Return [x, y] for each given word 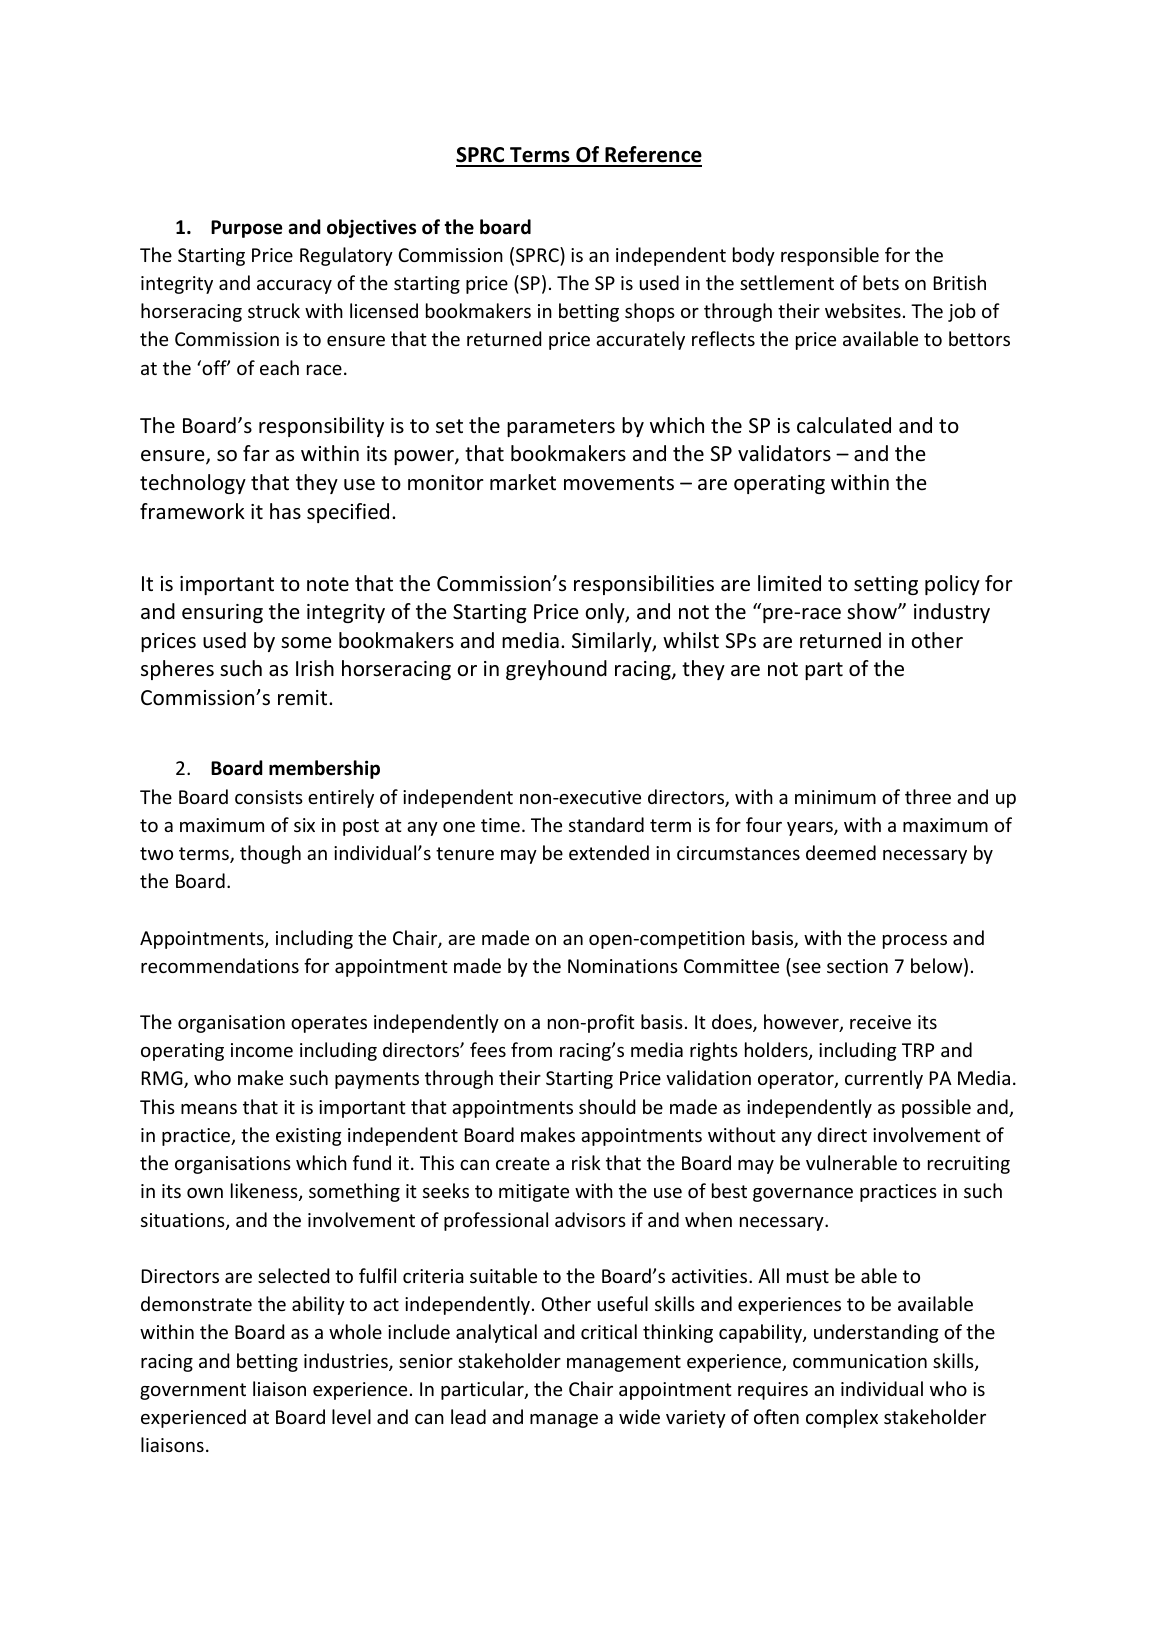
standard [606, 824]
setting [886, 585]
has [285, 511]
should [607, 1106]
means [209, 1109]
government [193, 1391]
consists [269, 797]
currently [884, 1079]
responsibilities [644, 585]
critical [609, 1331]
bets [881, 282]
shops [650, 312]
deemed [841, 852]
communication [860, 1361]
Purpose [247, 229]
